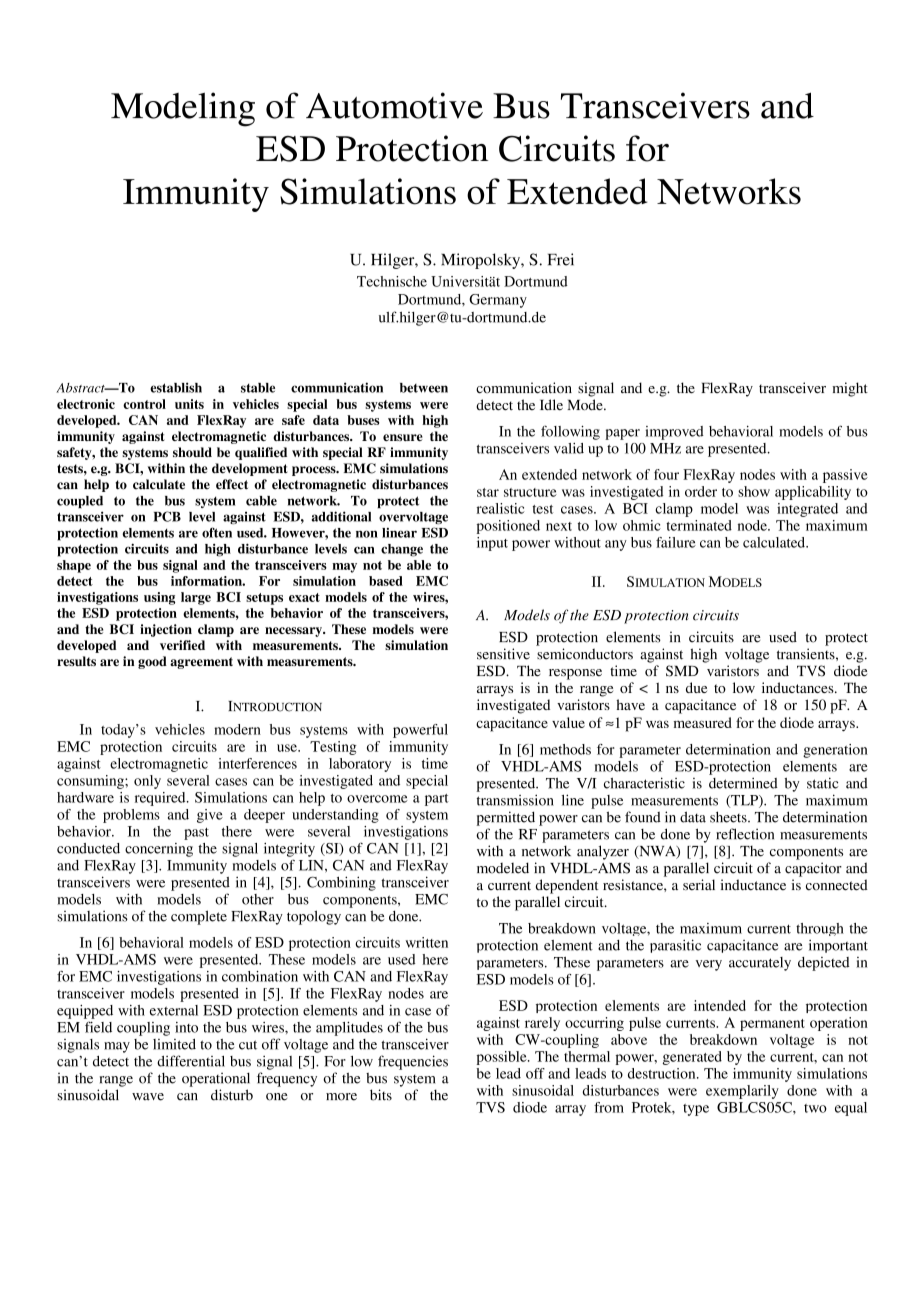  Describe the element at coordinates (498, 301) in the document. I see `Germany` at that location.
